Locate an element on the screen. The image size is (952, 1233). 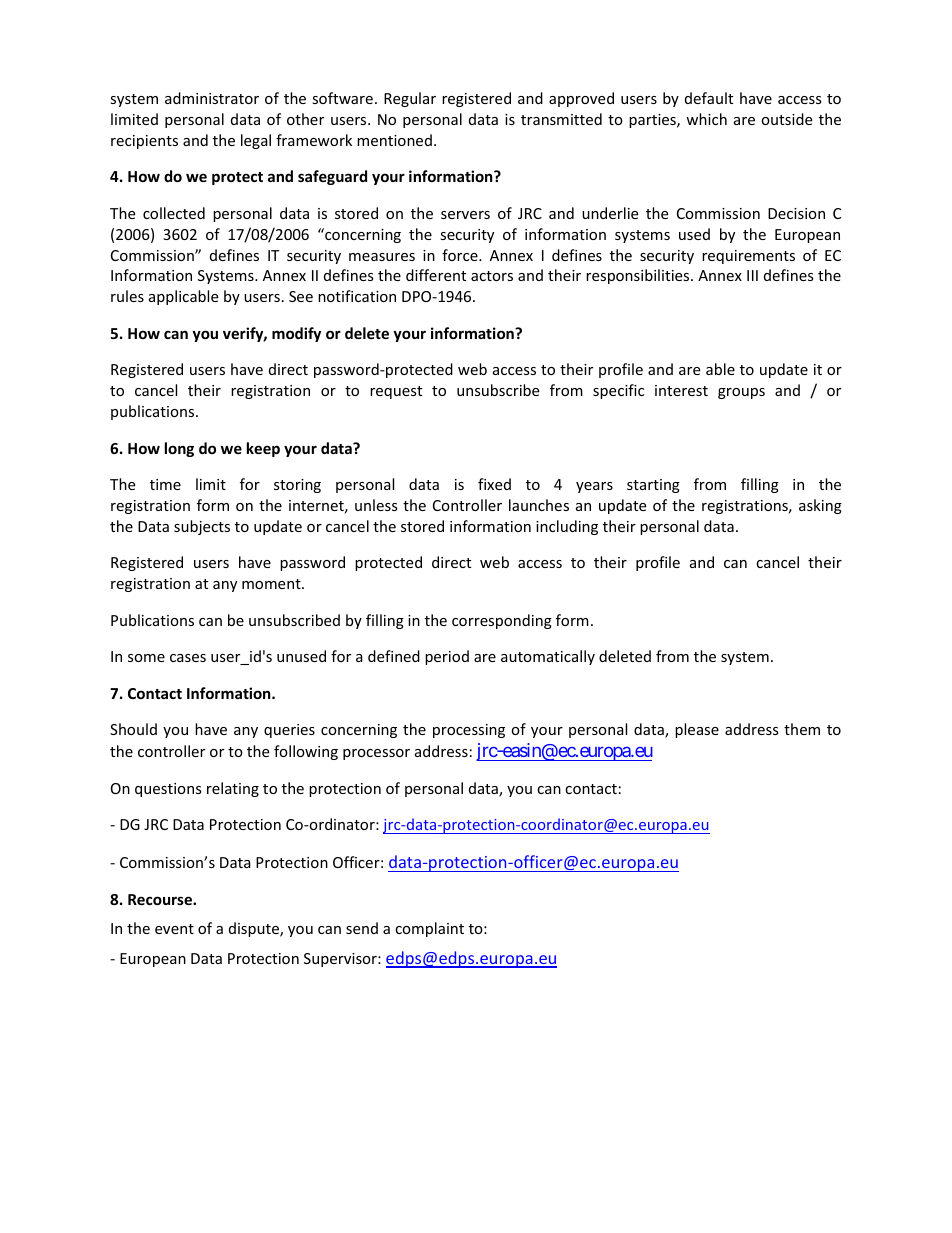
Regular is located at coordinates (410, 99).
